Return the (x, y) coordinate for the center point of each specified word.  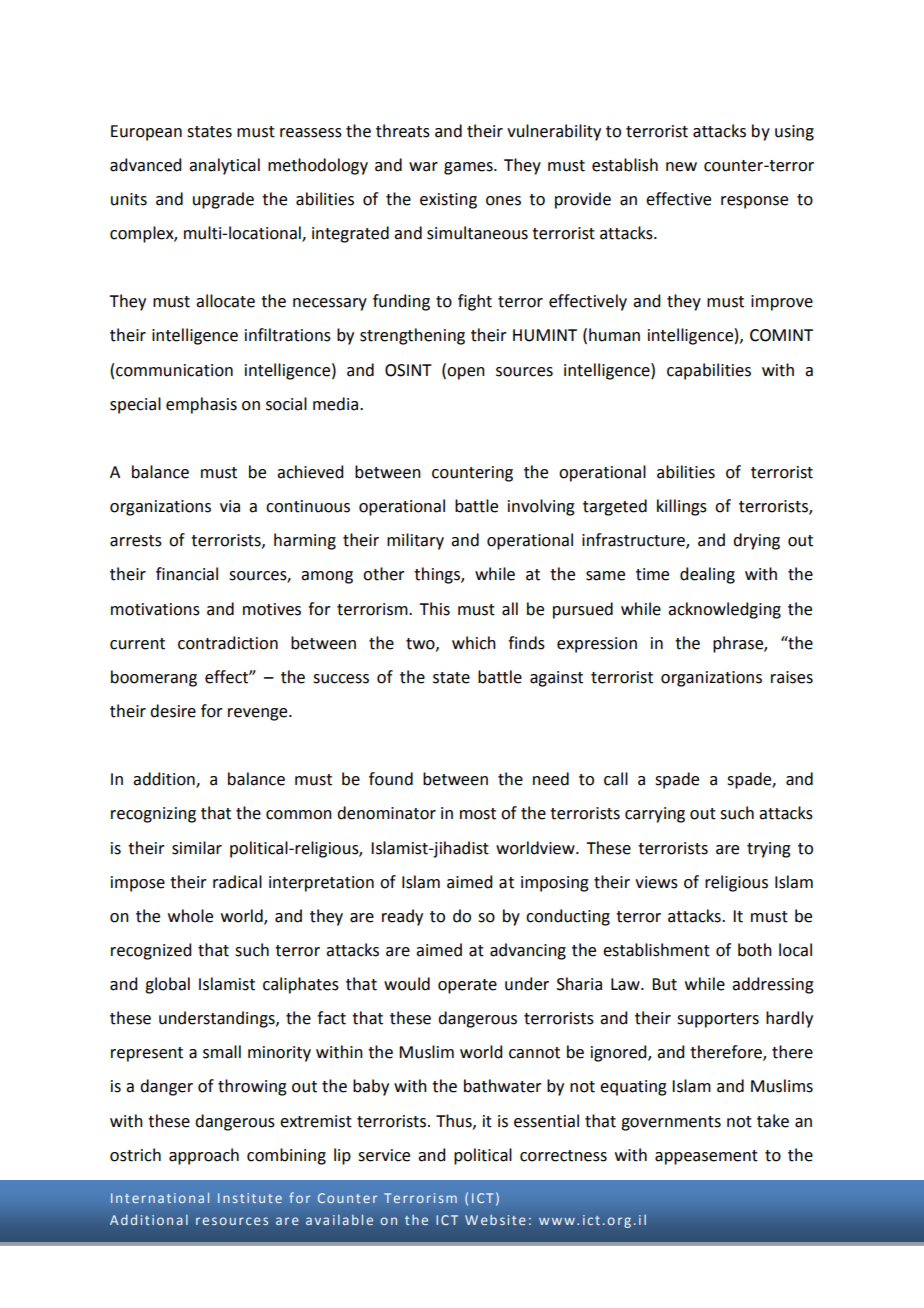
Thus (455, 1121)
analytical (224, 166)
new (681, 167)
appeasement (706, 1157)
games (469, 168)
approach (204, 1156)
